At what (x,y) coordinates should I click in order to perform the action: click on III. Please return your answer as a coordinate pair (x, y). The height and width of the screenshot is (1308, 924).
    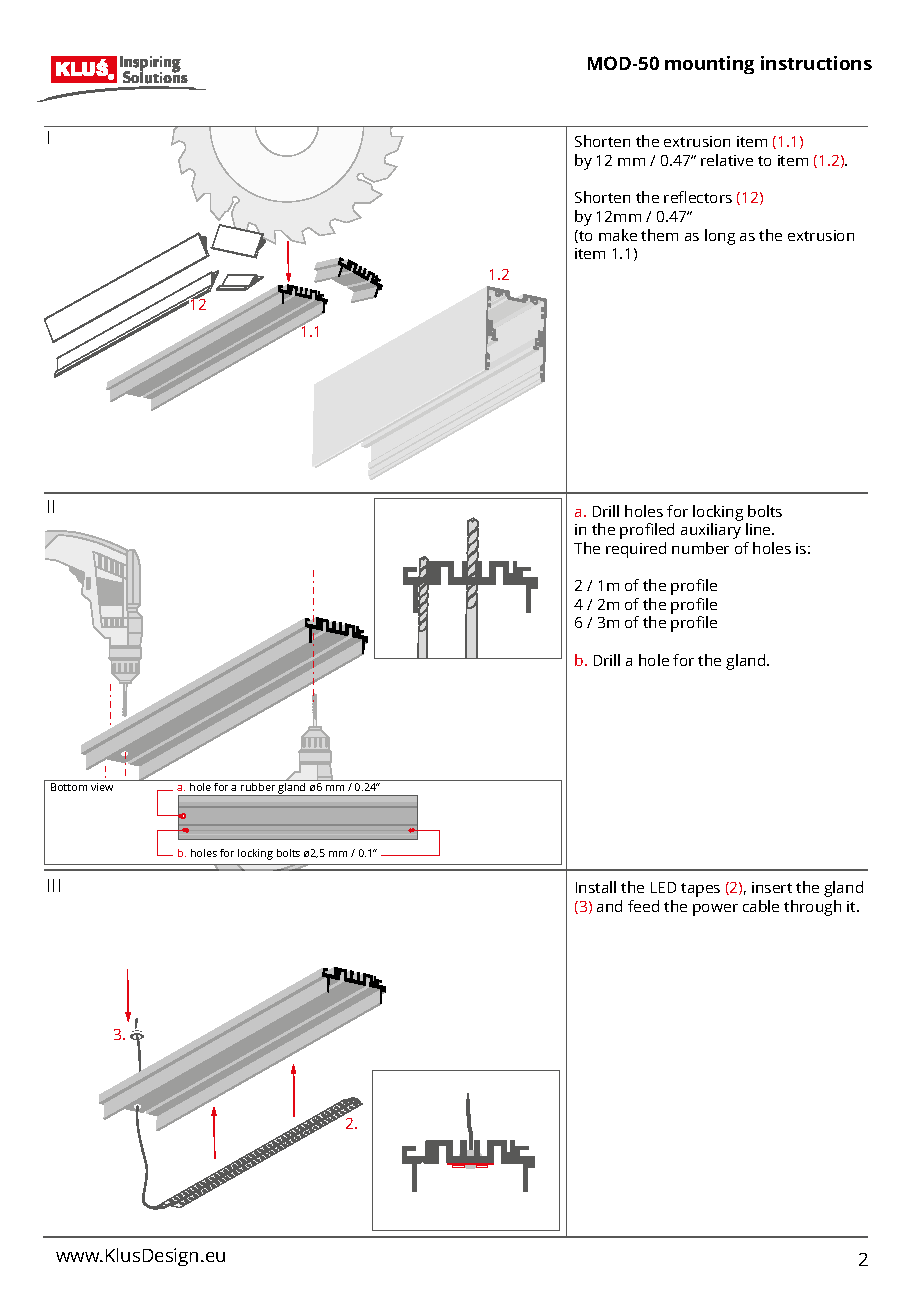
    Looking at the image, I should click on (54, 885).
